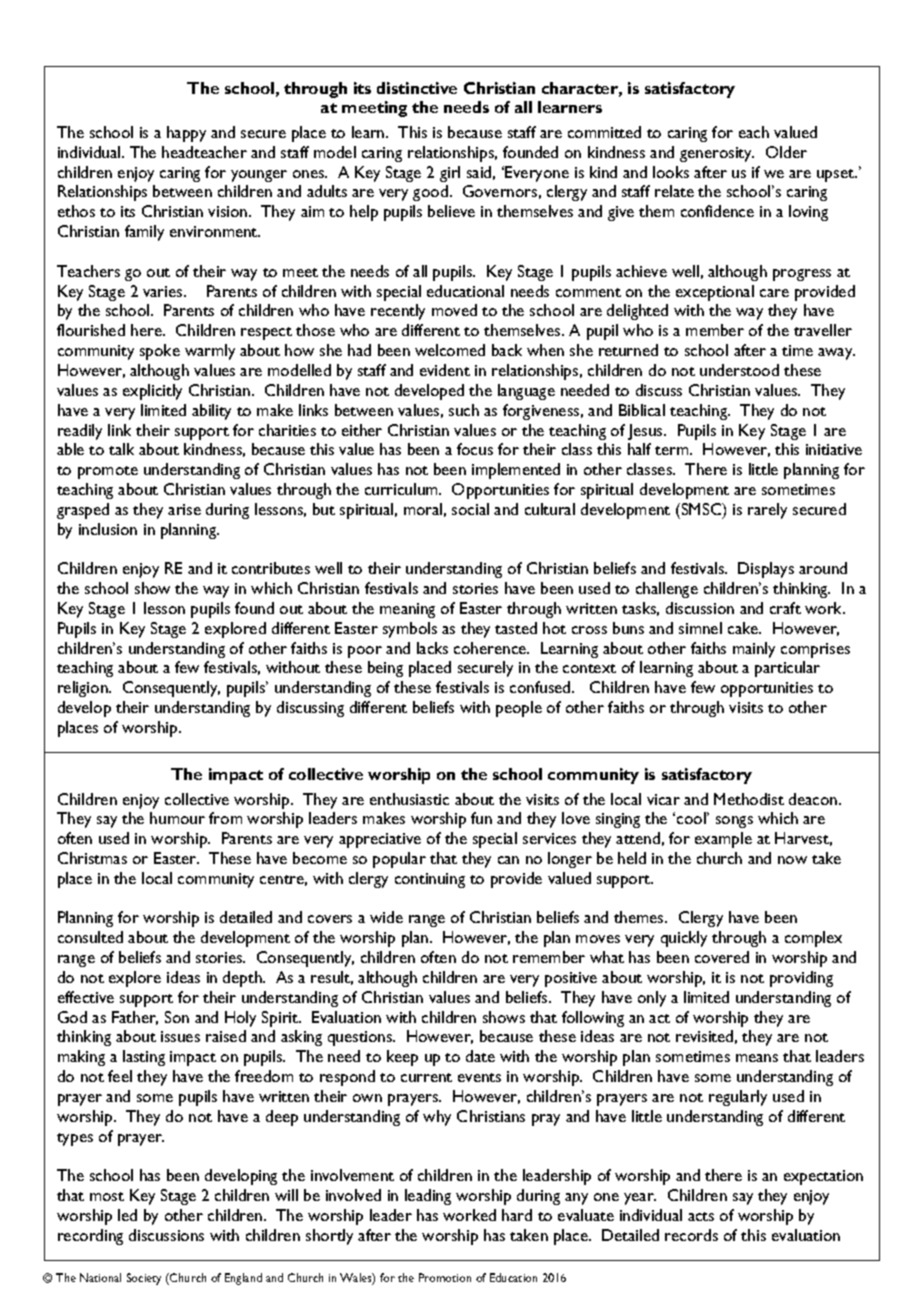 This document has height=1309, width=924. Describe the element at coordinates (717, 154) in the document. I see `generosity` at that location.
